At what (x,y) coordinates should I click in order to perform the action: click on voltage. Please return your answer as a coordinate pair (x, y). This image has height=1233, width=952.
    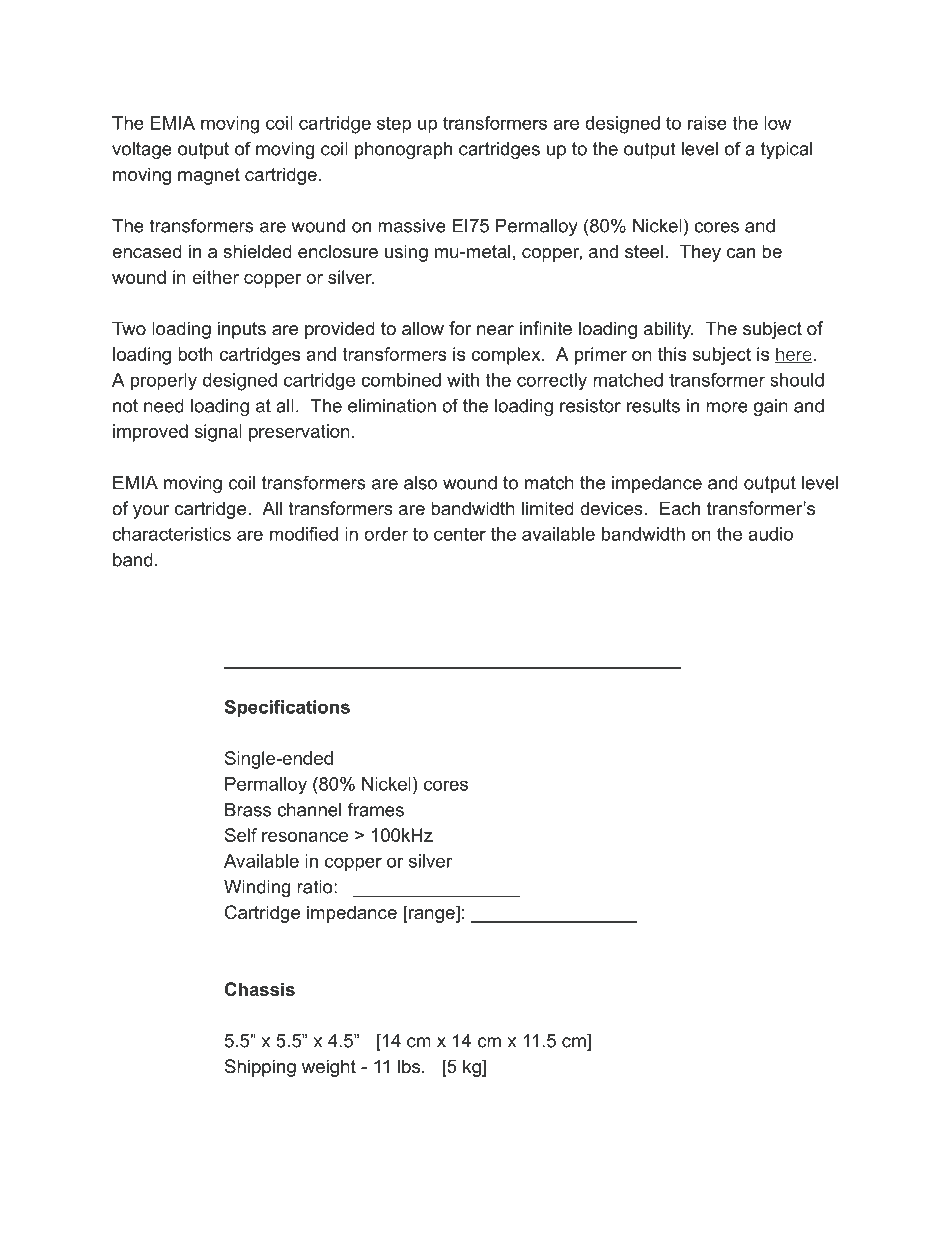
    Looking at the image, I should click on (142, 150).
